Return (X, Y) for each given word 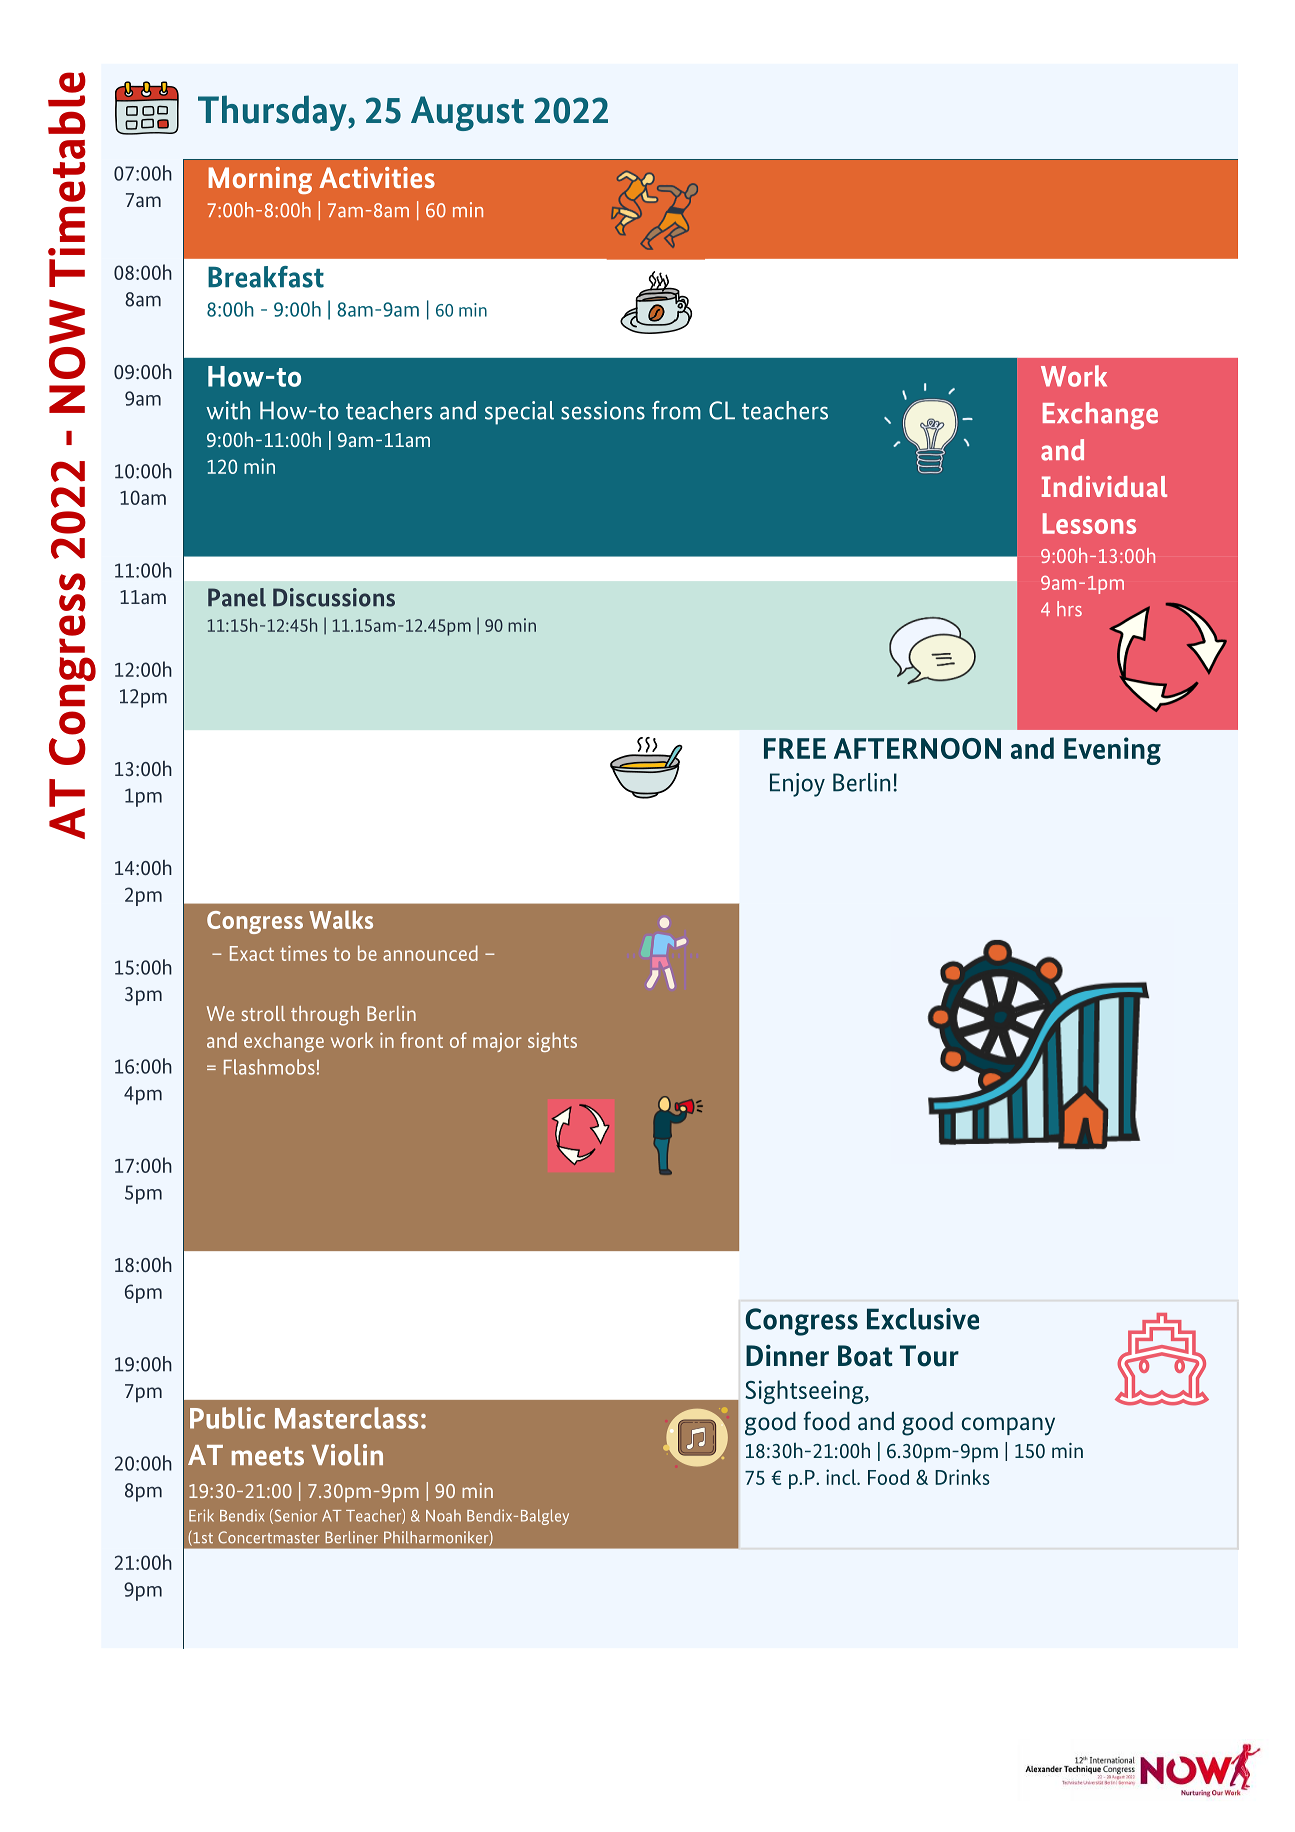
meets (268, 1456)
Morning (260, 180)
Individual (1104, 486)
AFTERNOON (917, 748)
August (467, 113)
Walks (341, 919)
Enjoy (797, 785)
